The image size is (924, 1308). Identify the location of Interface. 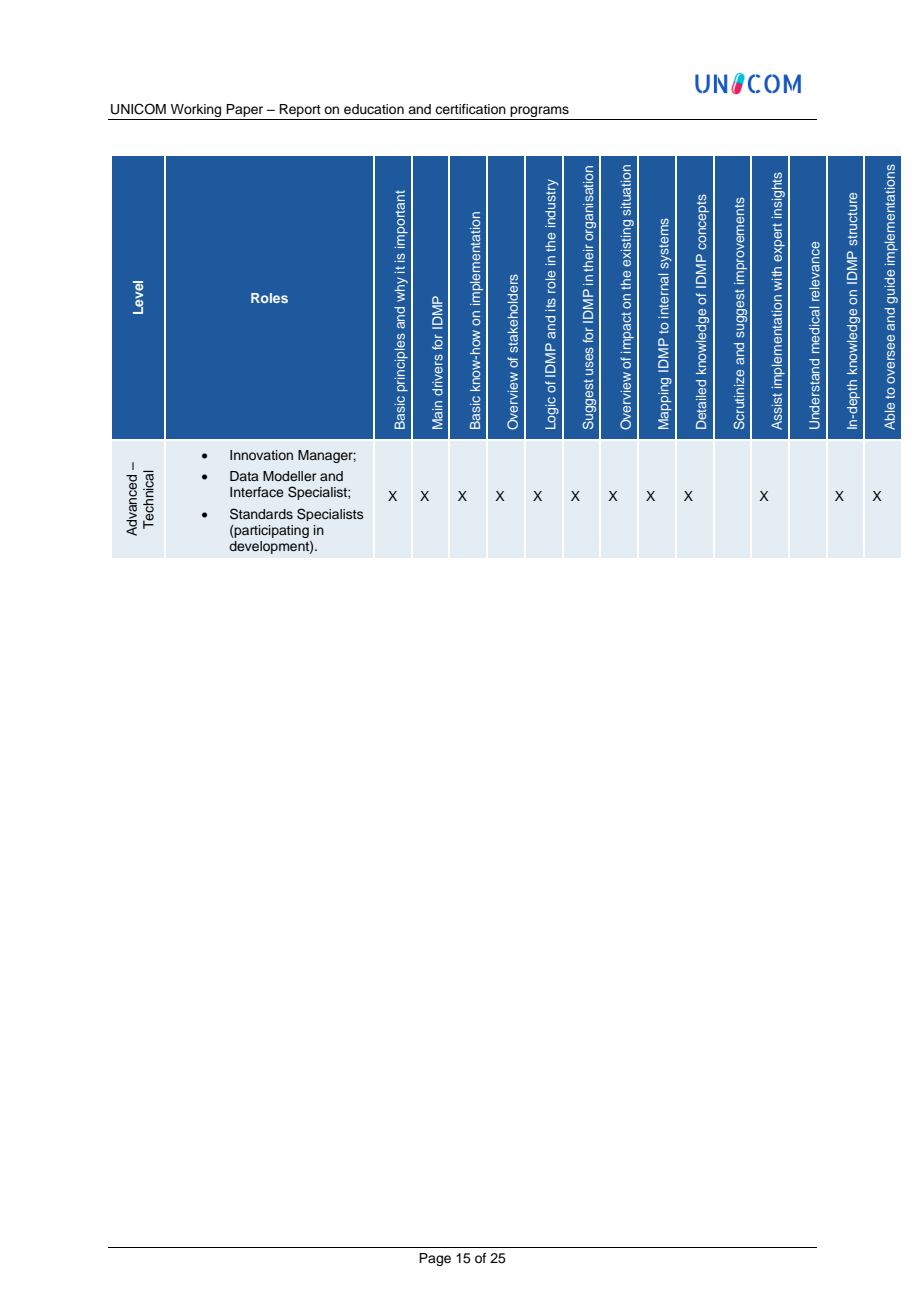
(257, 492).
